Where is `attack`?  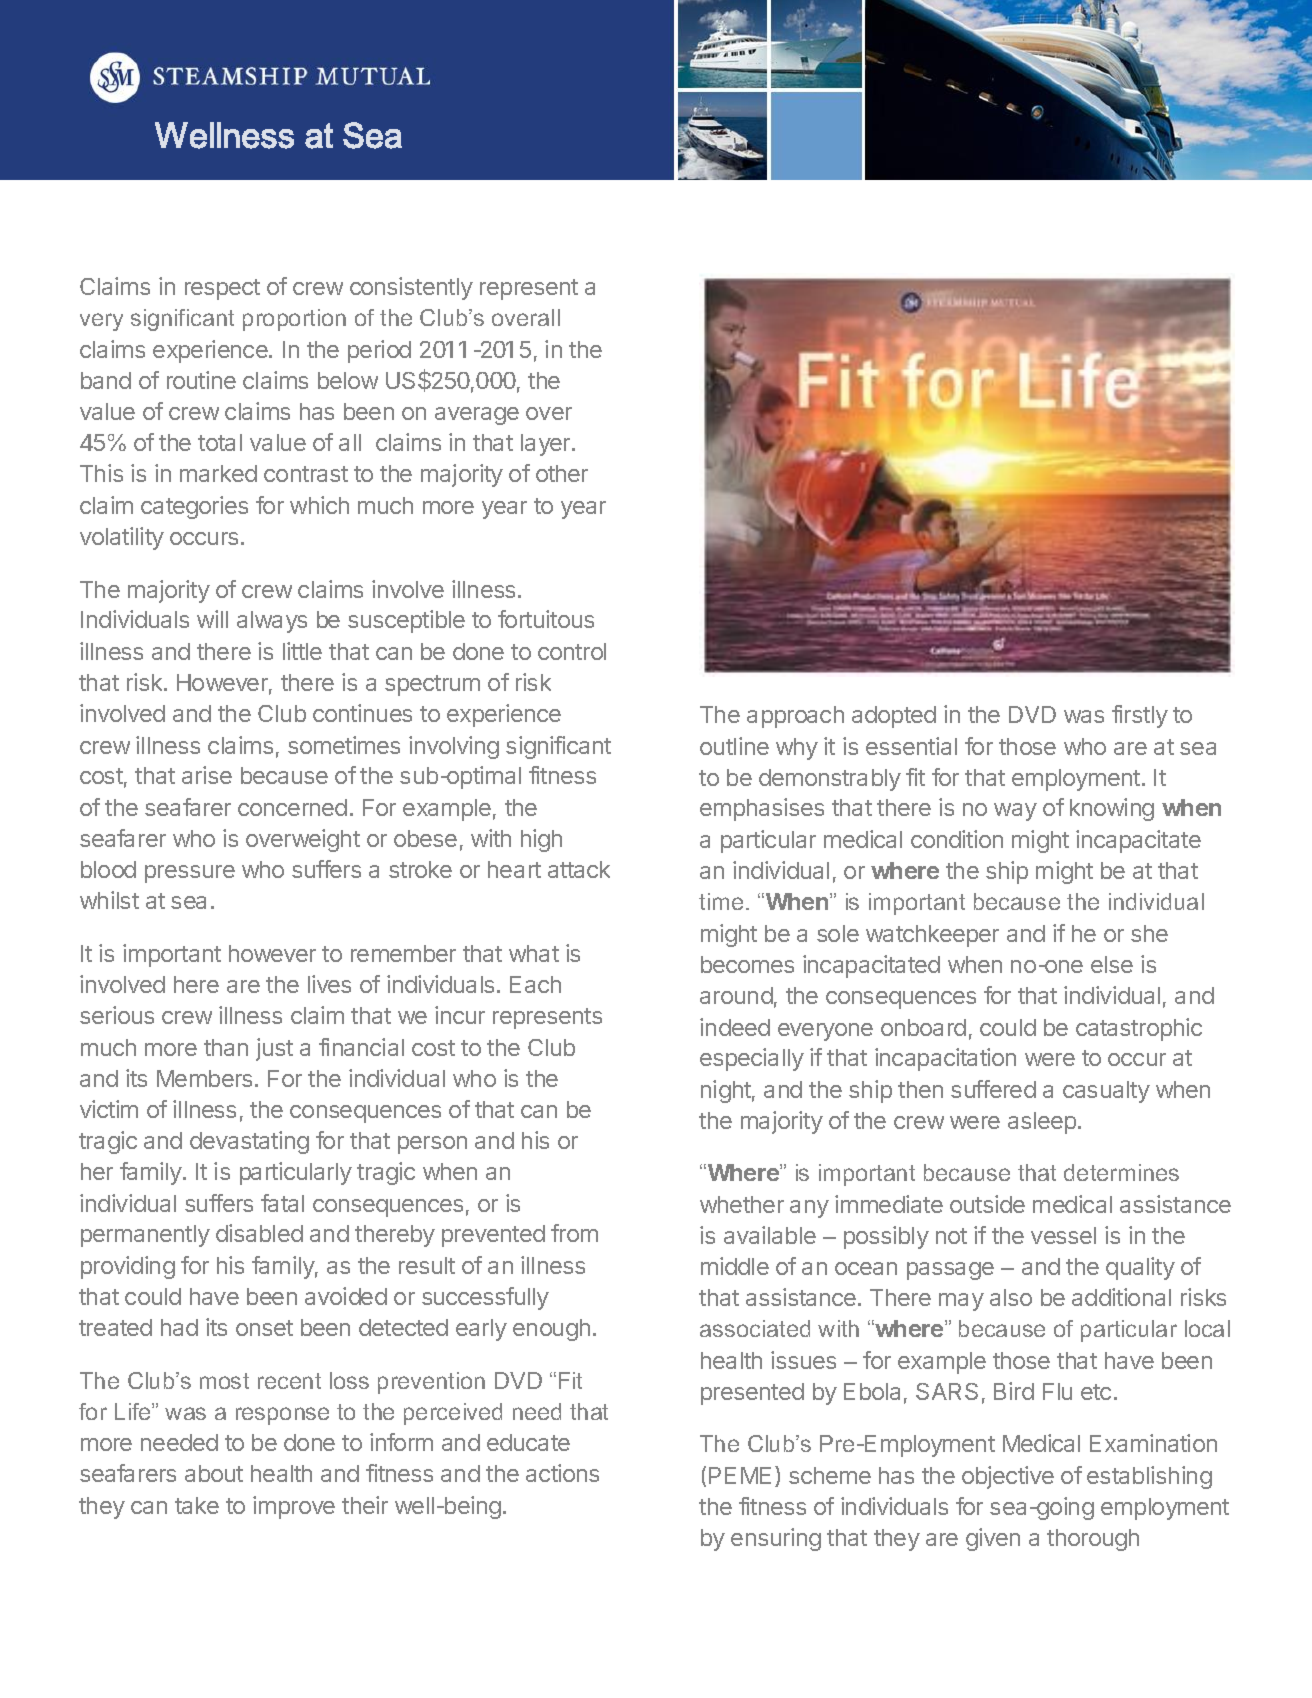 attack is located at coordinates (579, 869).
